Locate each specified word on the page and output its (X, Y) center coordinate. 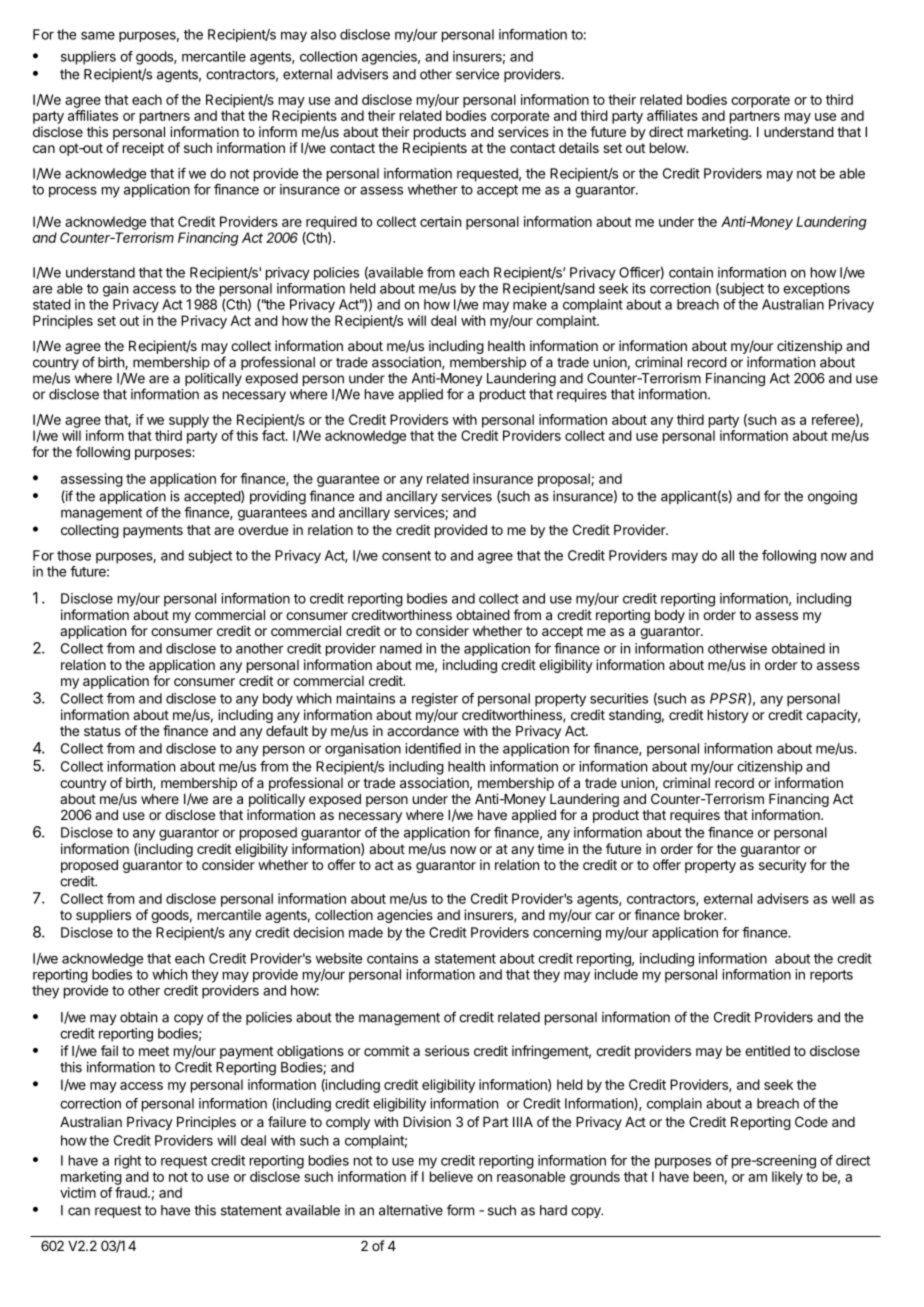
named (401, 648)
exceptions (816, 290)
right (128, 1162)
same (98, 35)
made (366, 932)
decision (318, 932)
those (74, 555)
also (323, 34)
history (728, 716)
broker (705, 915)
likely (787, 1178)
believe (451, 1176)
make (530, 304)
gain (115, 290)
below (668, 148)
